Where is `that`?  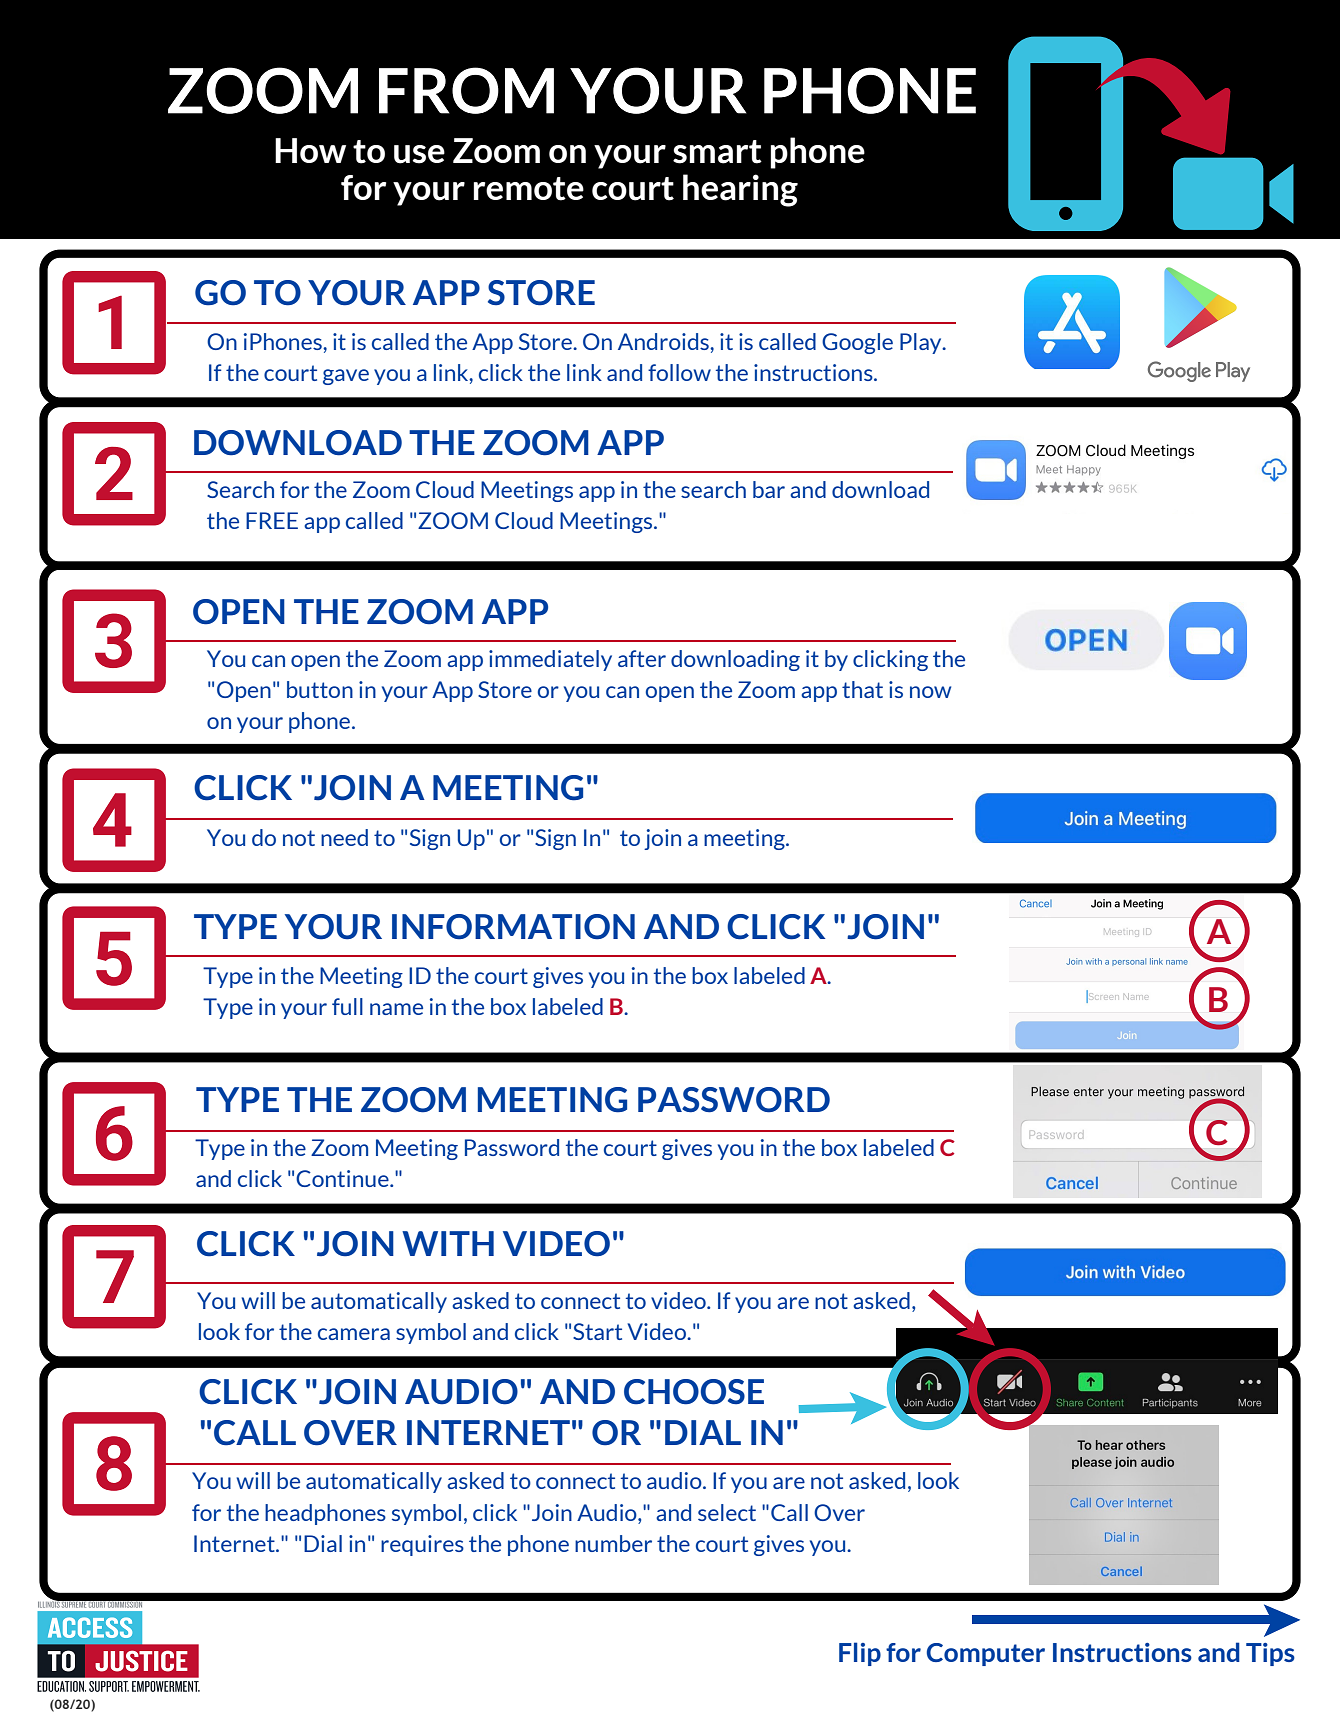
that is located at coordinates (862, 689).
